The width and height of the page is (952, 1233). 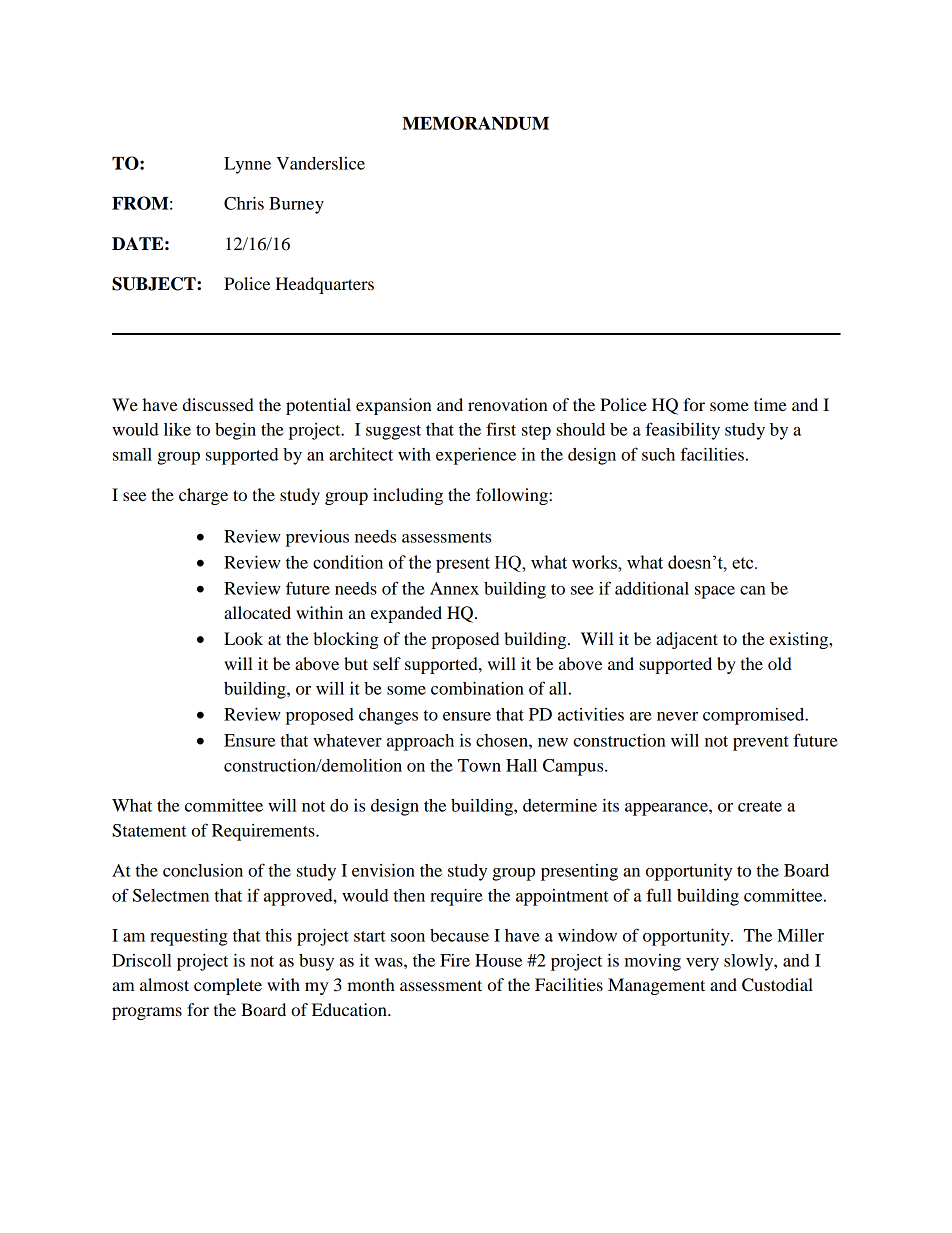 I want to click on time, so click(x=770, y=404).
